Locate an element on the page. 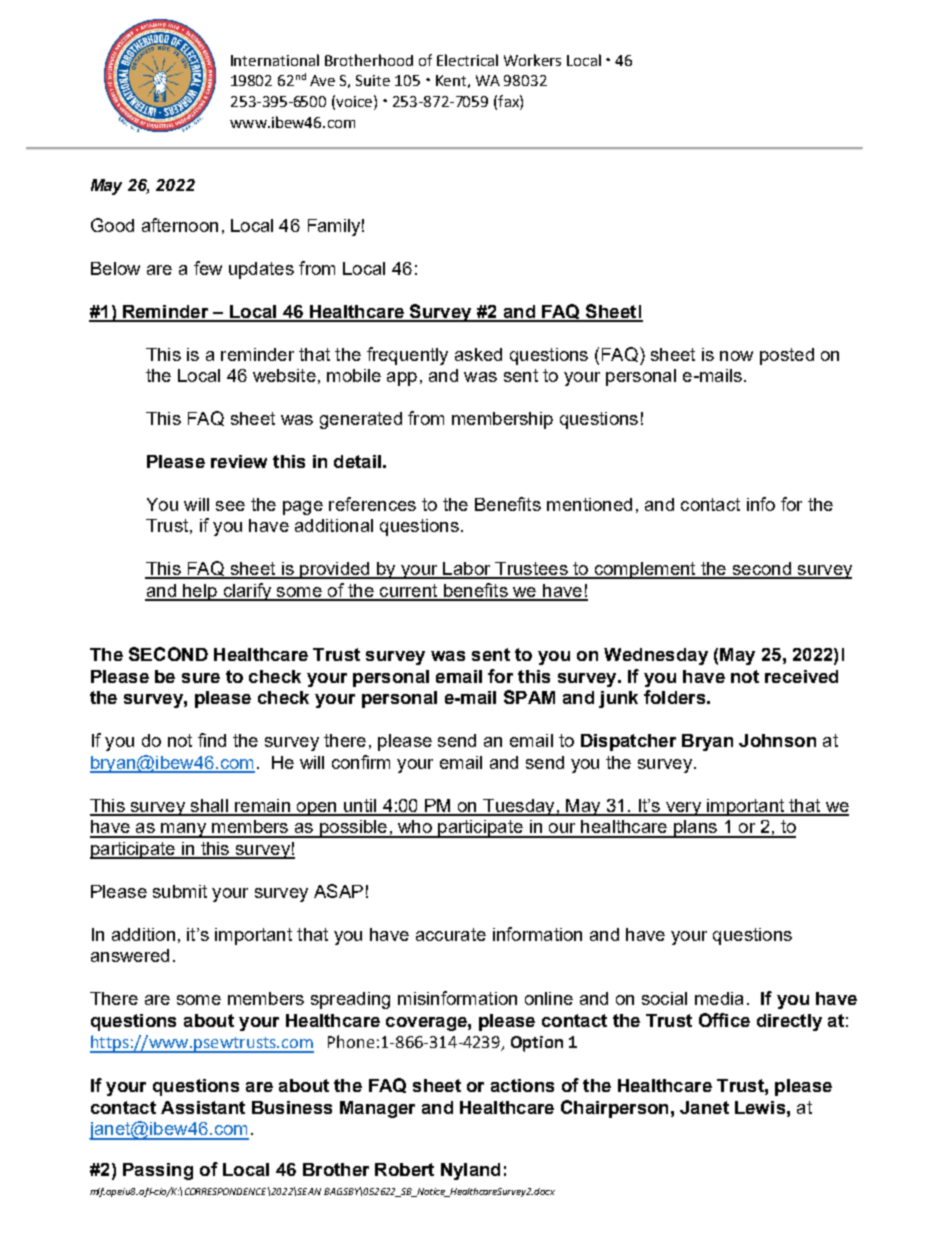 This page has height=1233, width=952. Electrical is located at coordinates (467, 60).
